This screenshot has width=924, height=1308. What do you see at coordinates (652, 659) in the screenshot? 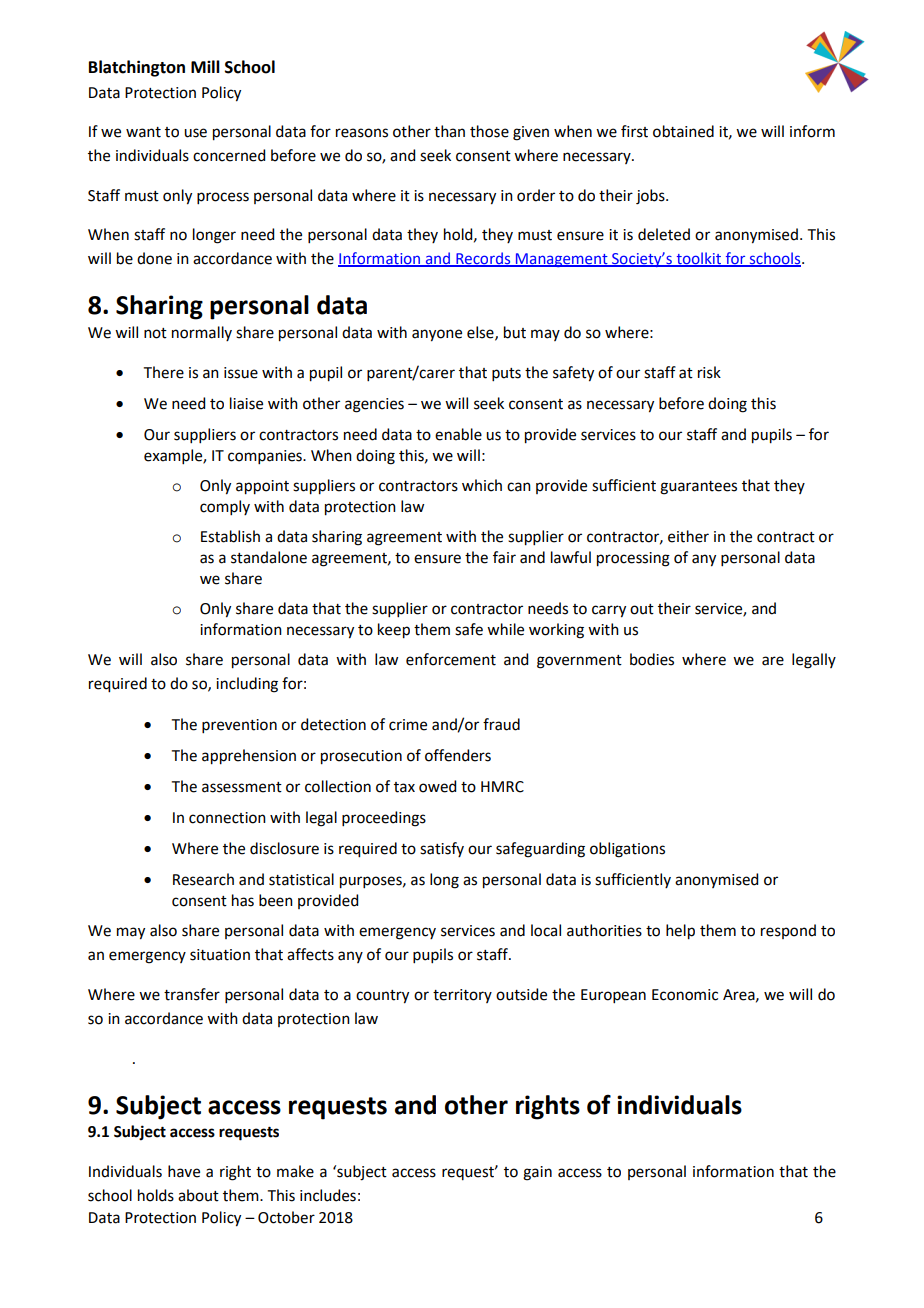
I see `bodies` at bounding box center [652, 659].
